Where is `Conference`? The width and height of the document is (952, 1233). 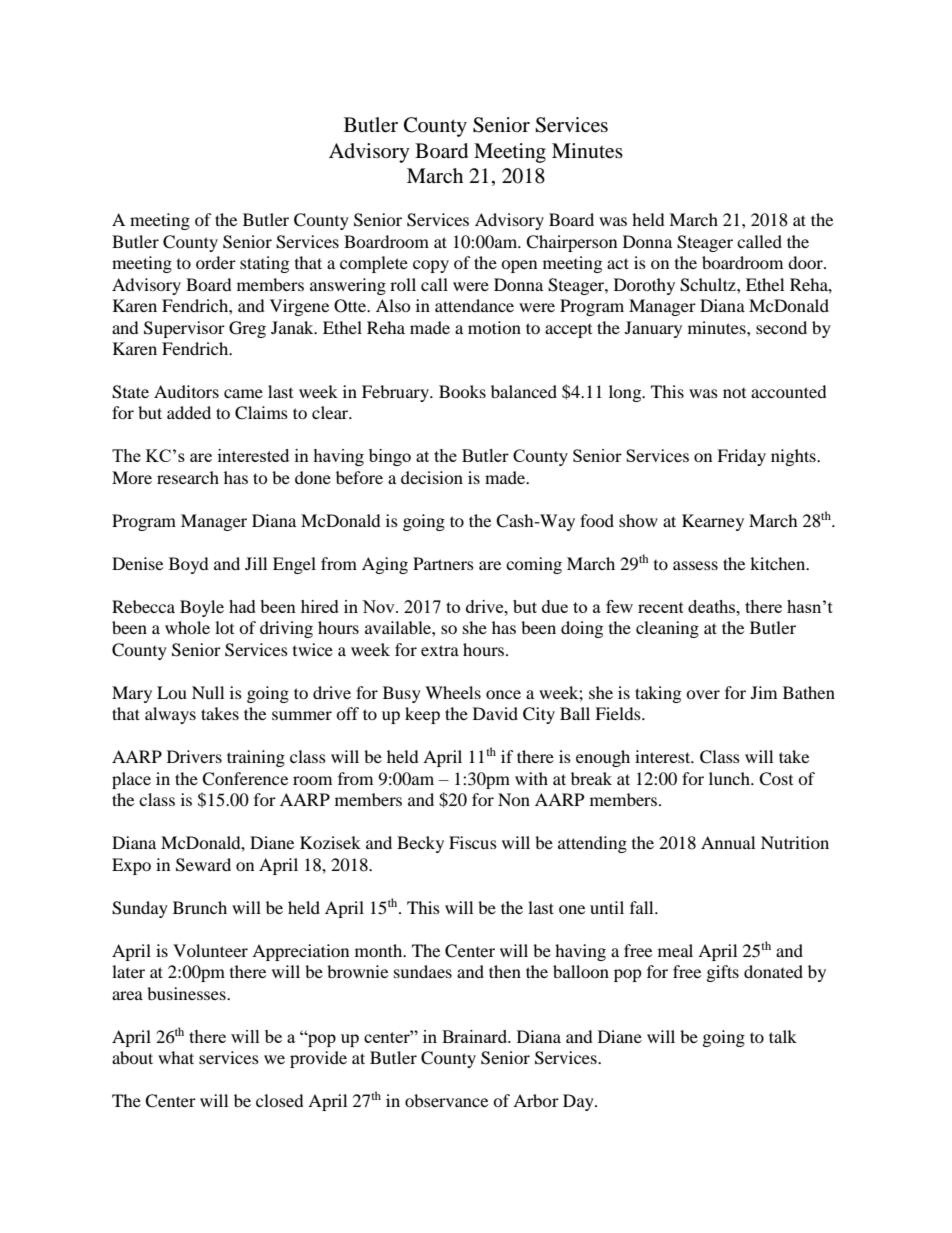 Conference is located at coordinates (245, 779).
